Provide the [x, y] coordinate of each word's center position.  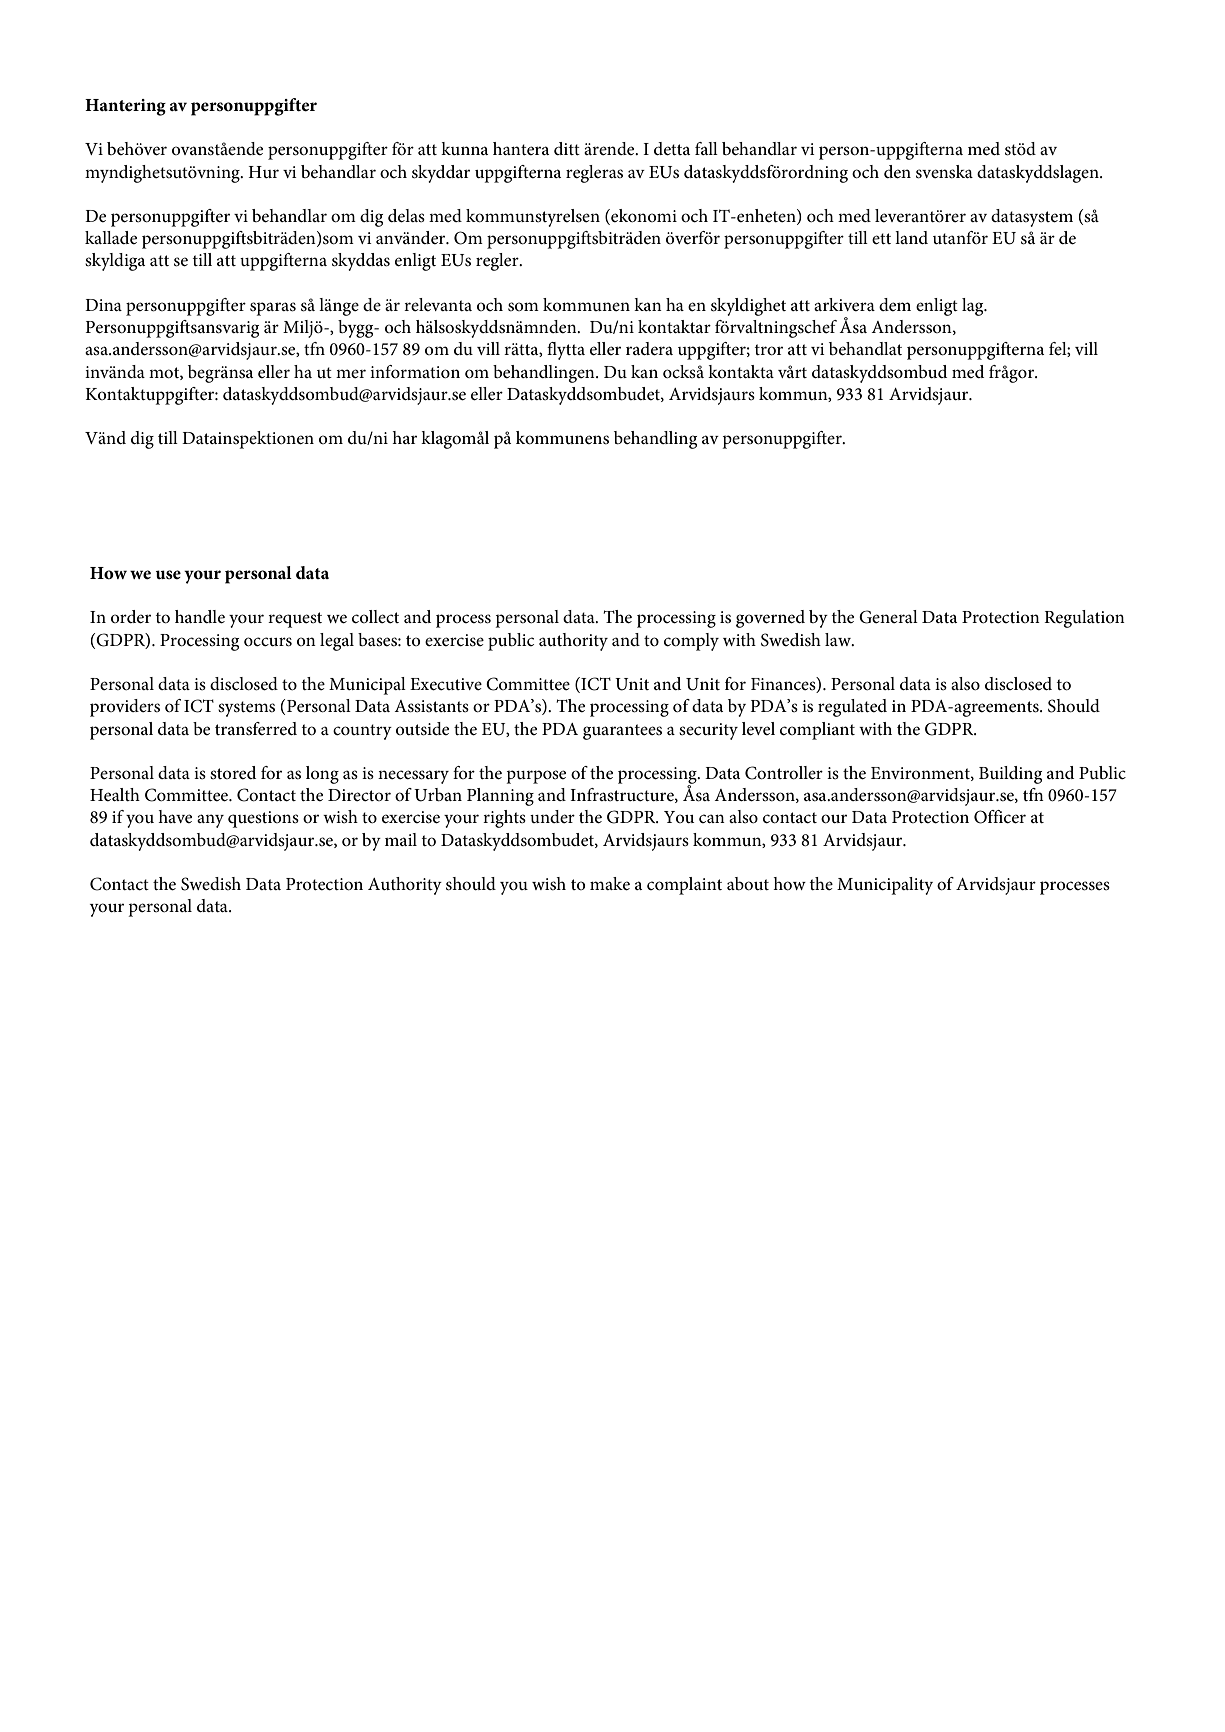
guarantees [622, 732]
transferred [256, 729]
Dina [103, 305]
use [168, 574]
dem [895, 304]
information [415, 371]
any [210, 821]
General [888, 617]
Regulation [1084, 619]
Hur [264, 172]
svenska [944, 172]
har [404, 437]
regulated [852, 708]
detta [672, 149]
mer [351, 373]
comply [691, 642]
